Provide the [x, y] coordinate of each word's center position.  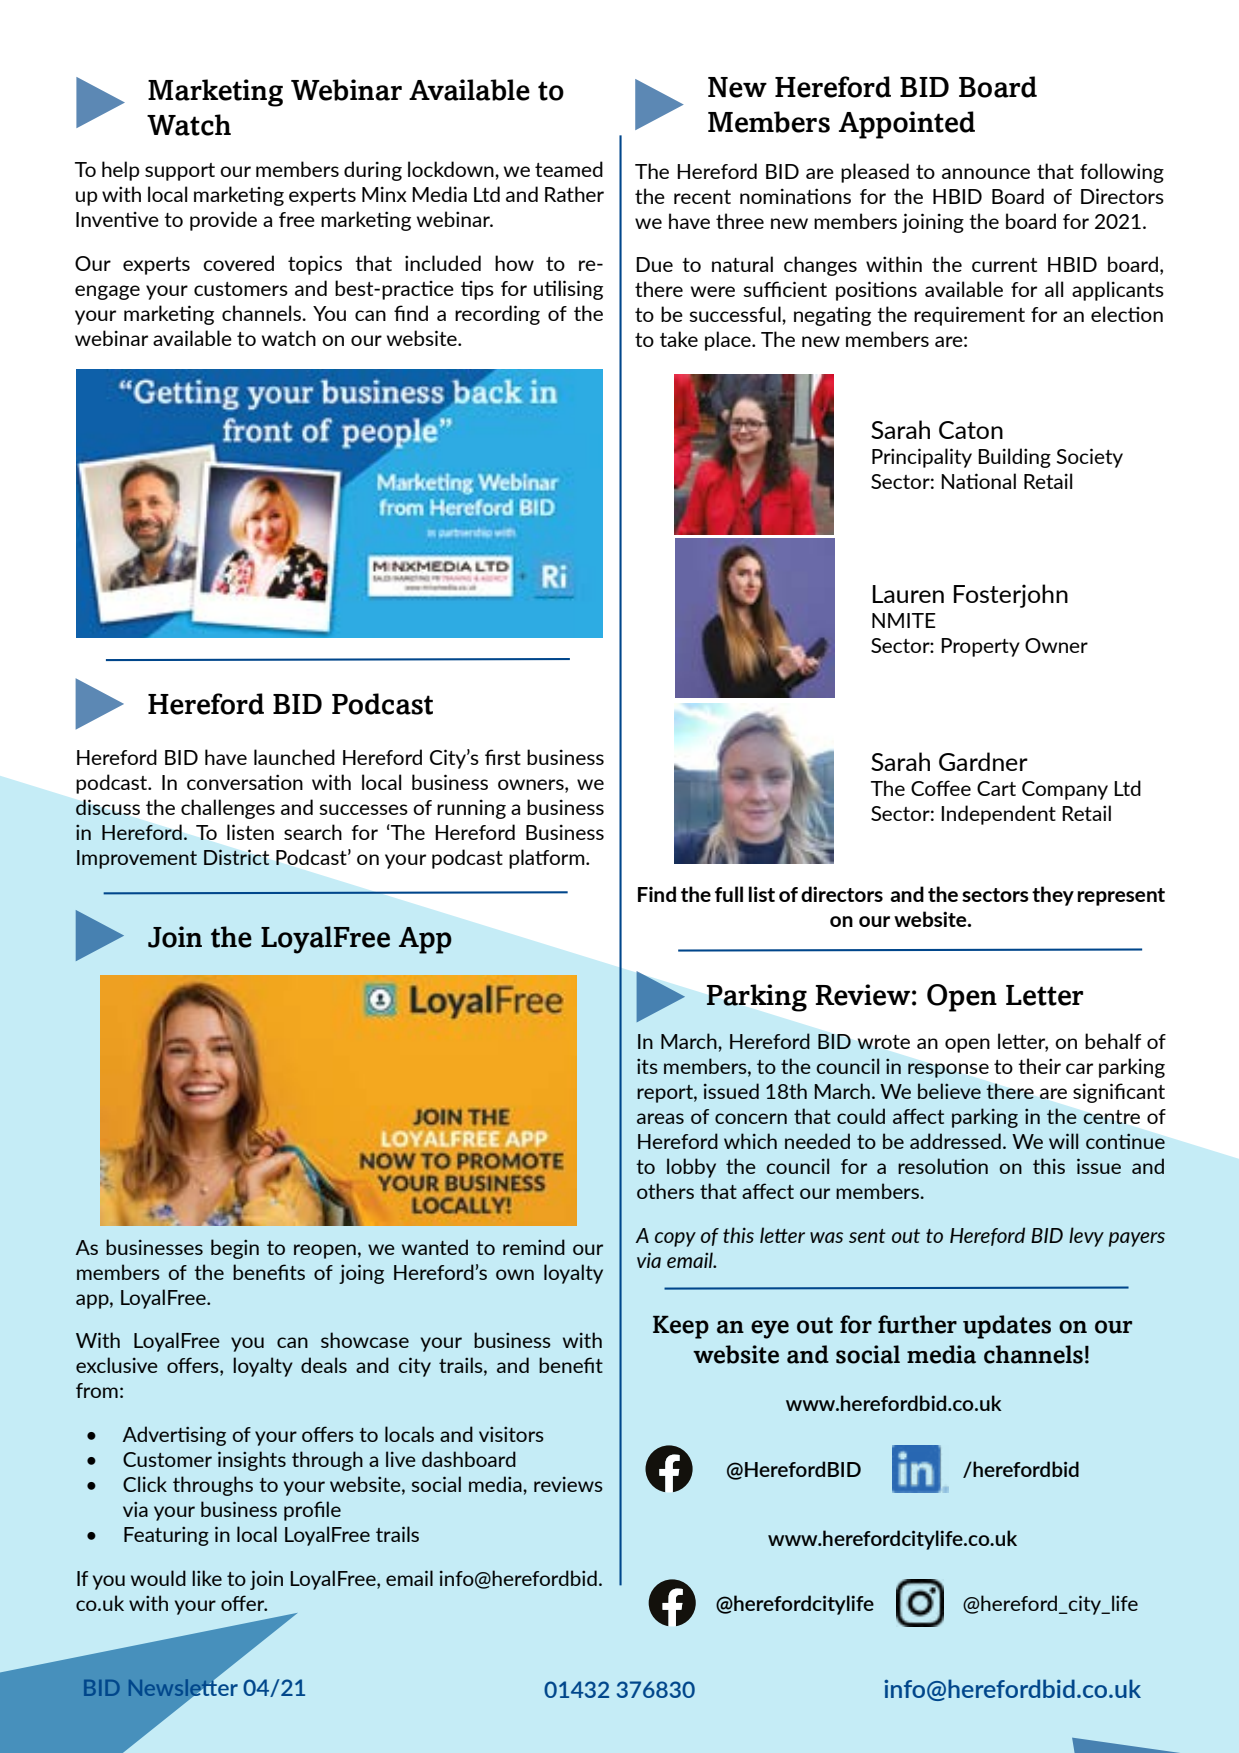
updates [1007, 1327]
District [236, 857]
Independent [998, 815]
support [180, 172]
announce [986, 173]
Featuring [166, 1536]
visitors [511, 1434]
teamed [569, 169]
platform [548, 859]
